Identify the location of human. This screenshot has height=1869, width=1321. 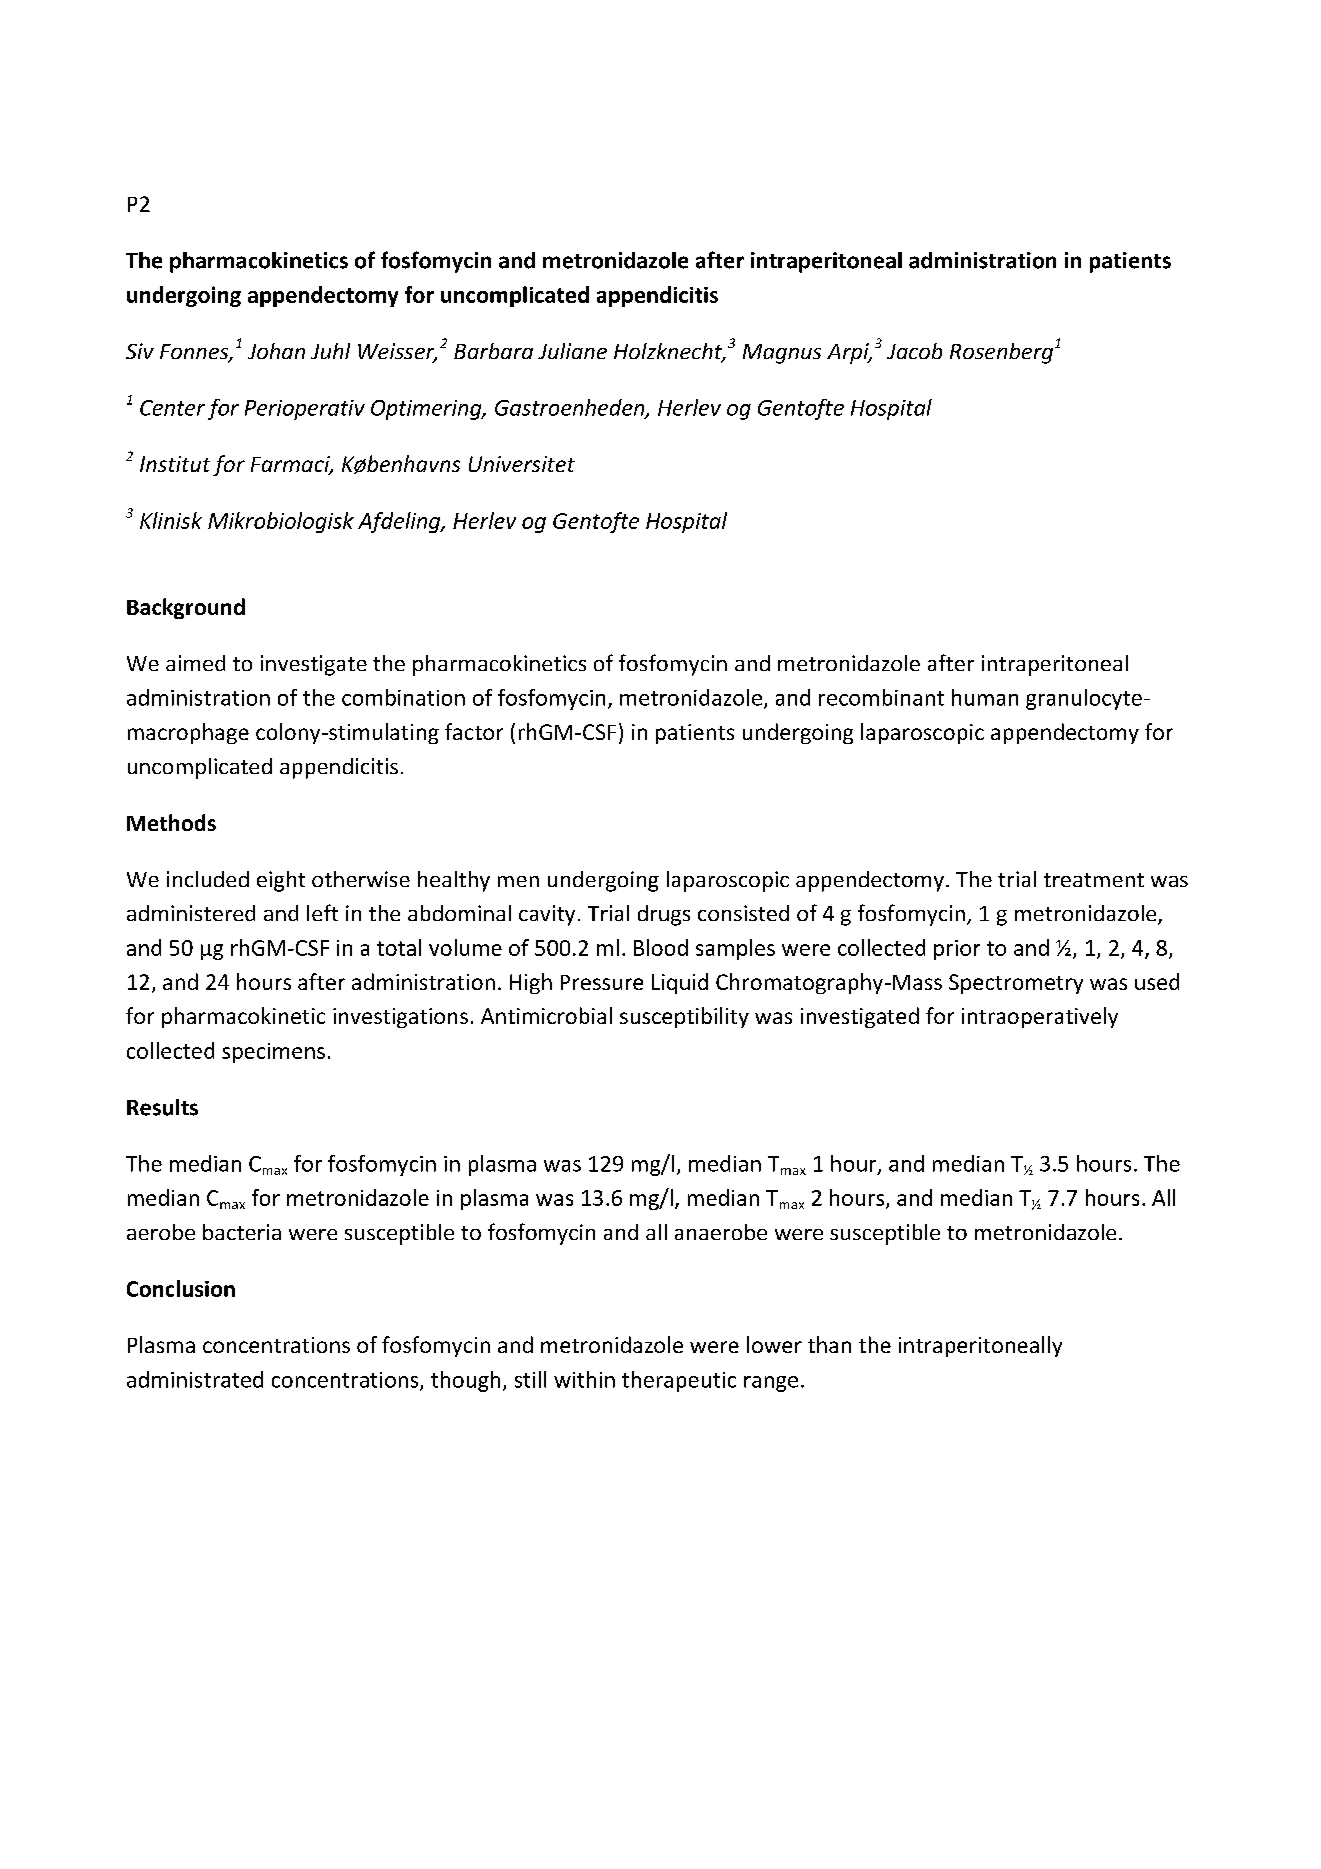
(985, 697).
